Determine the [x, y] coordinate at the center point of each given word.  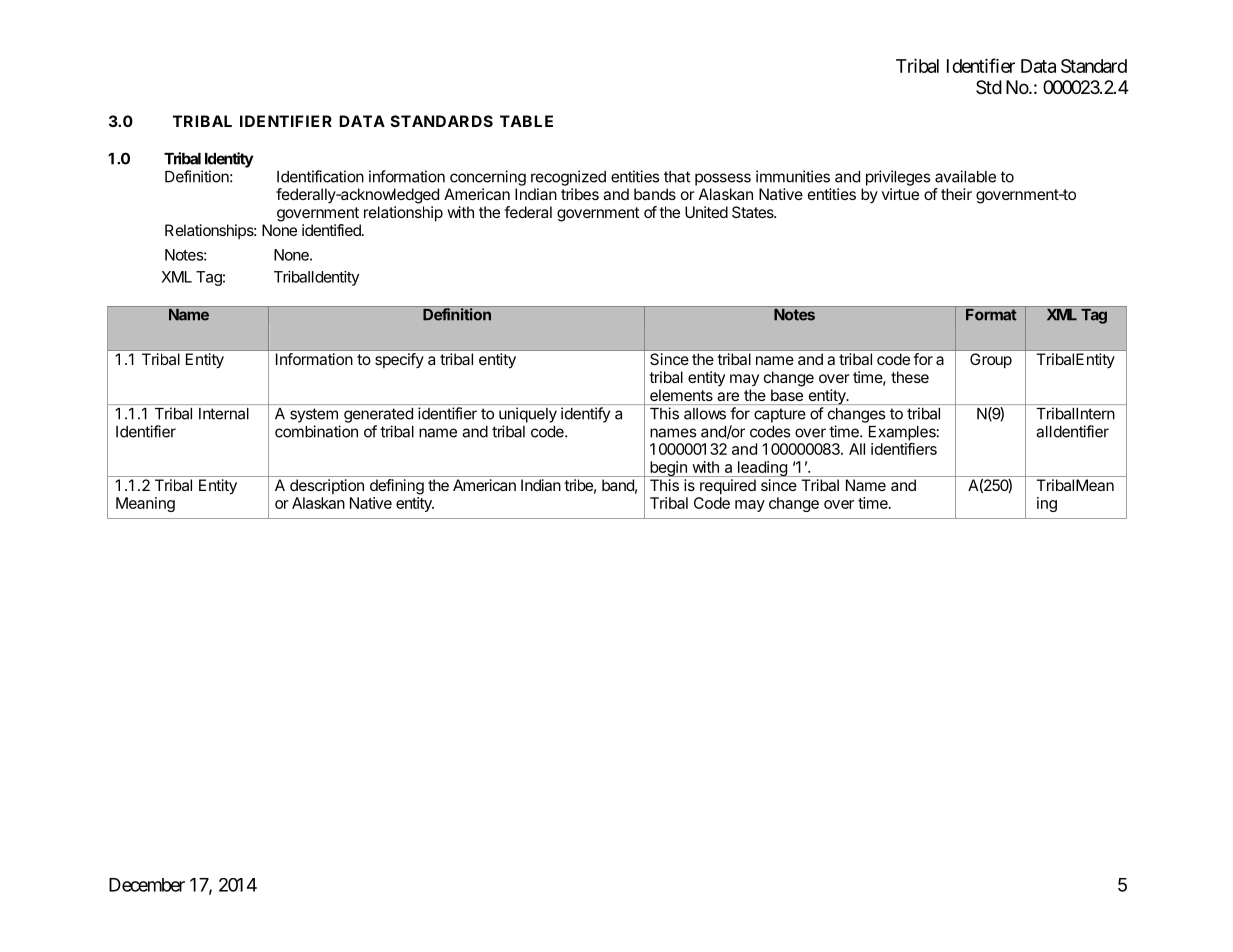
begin [668, 469]
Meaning [145, 504]
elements [681, 395]
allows [705, 414]
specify [399, 360]
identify [585, 415]
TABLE [526, 121]
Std [989, 87]
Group [991, 360]
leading [762, 469]
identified [332, 230]
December [147, 885]
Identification [320, 176]
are [728, 396]
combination [316, 431]
